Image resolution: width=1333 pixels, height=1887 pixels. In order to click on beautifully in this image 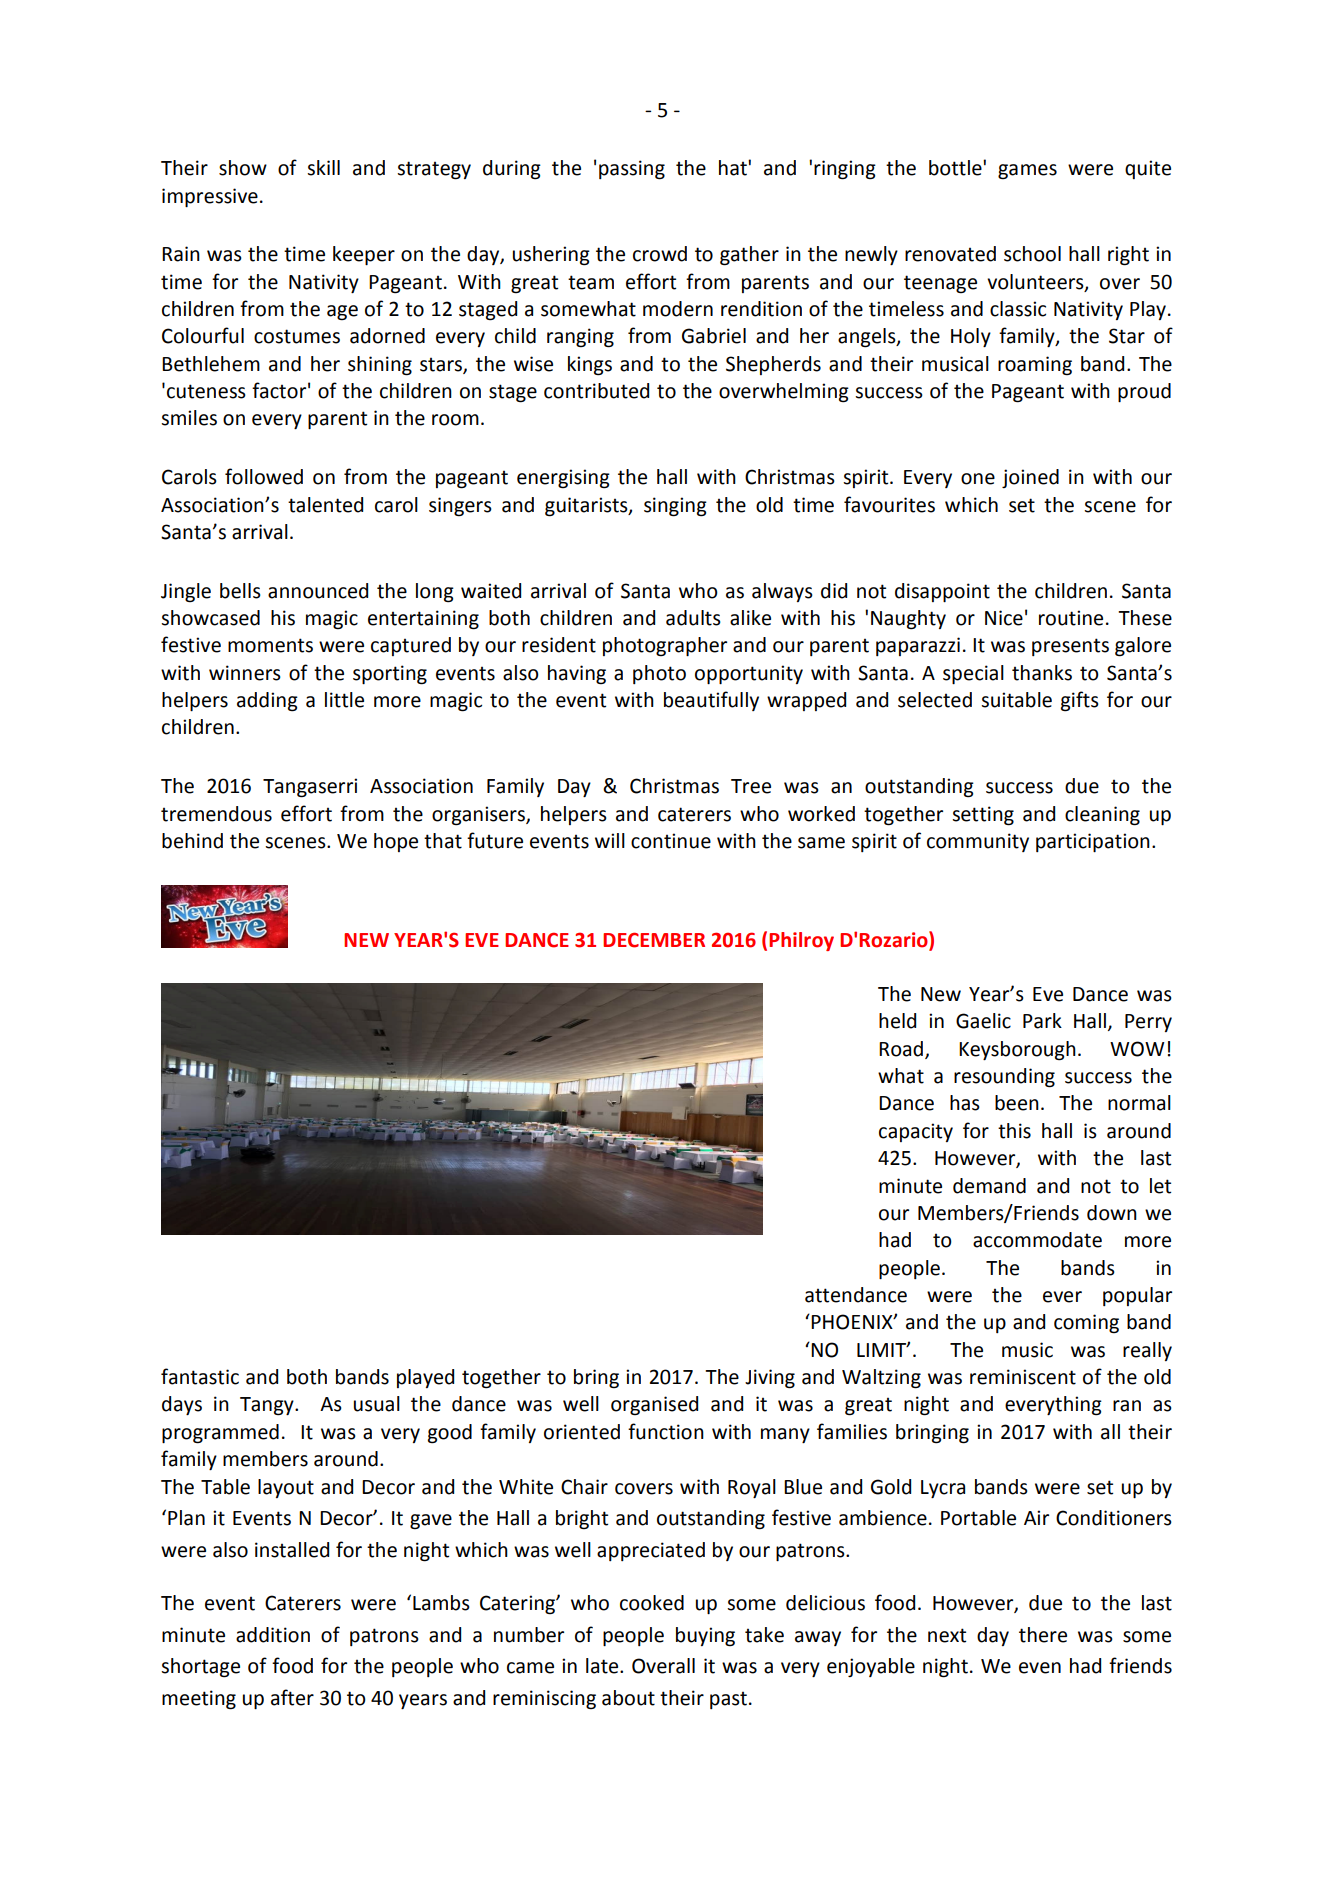, I will do `click(711, 701)`.
